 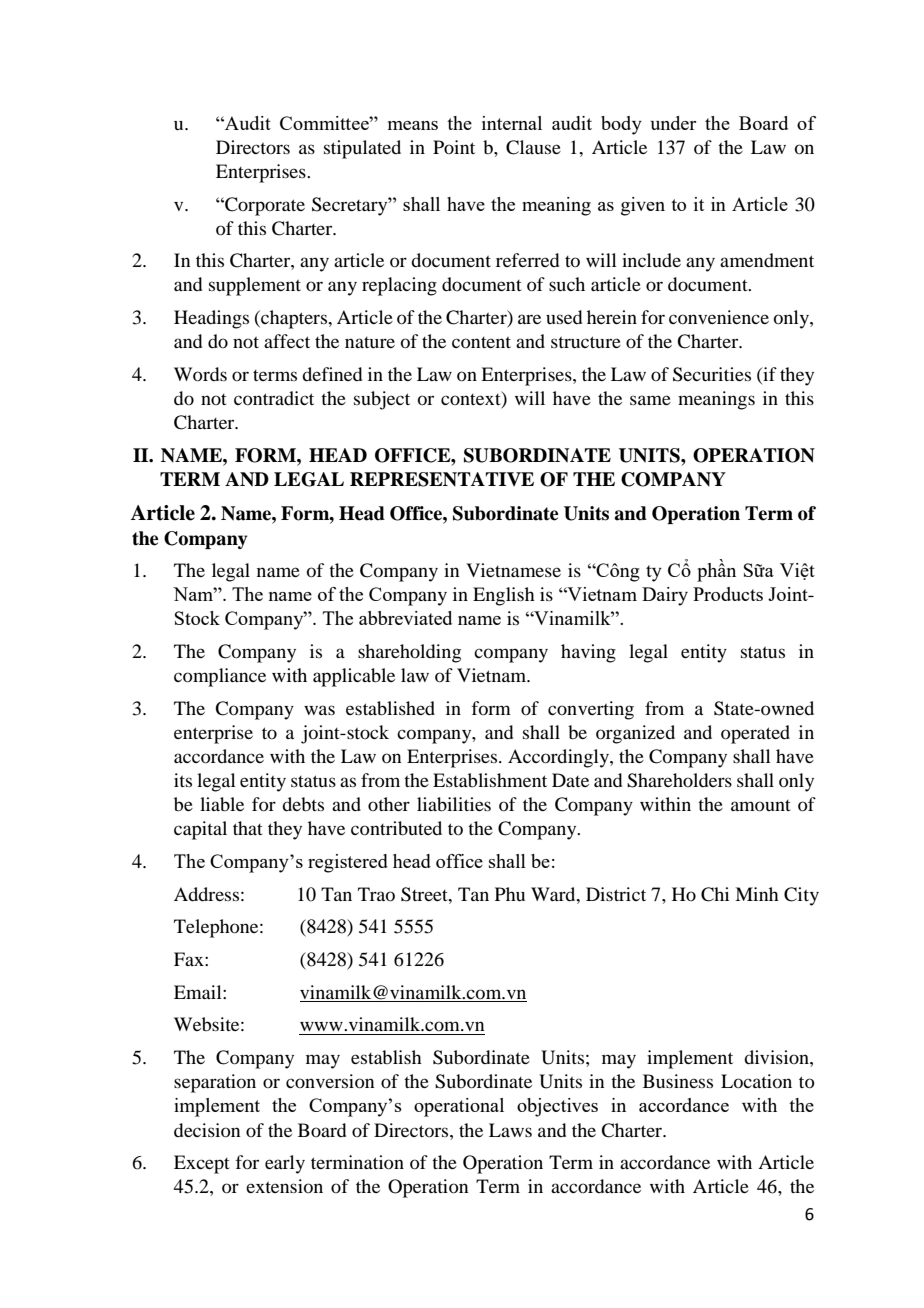 I want to click on Accordingly, so click(x=559, y=758).
